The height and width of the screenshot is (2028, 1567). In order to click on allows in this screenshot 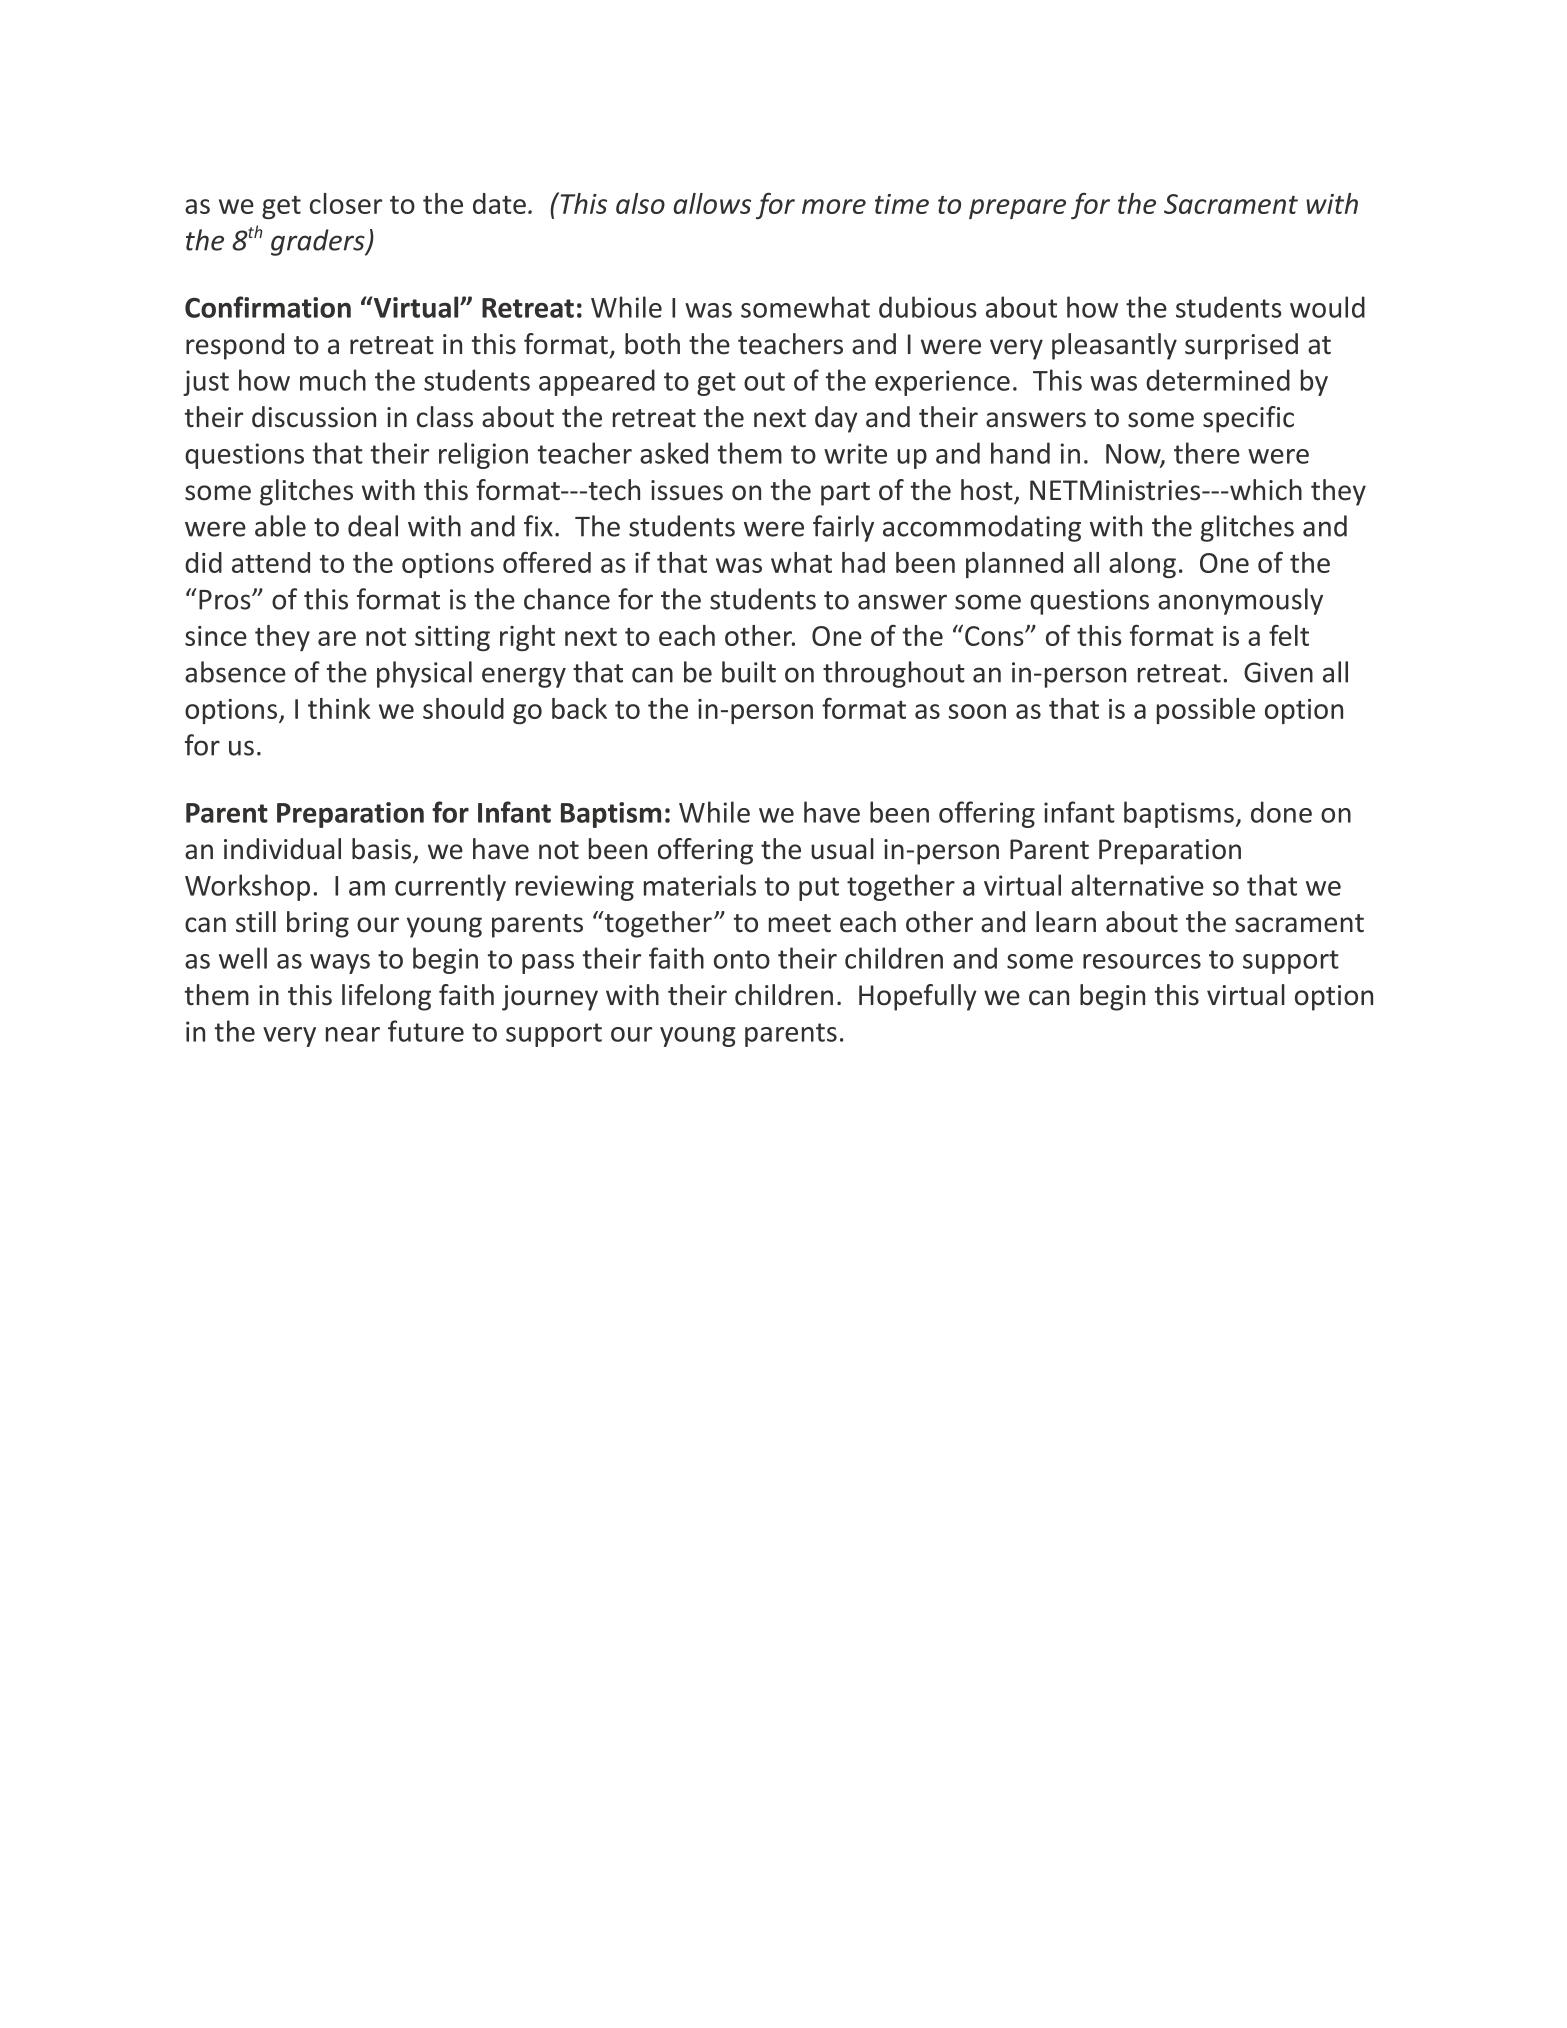, I will do `click(712, 203)`.
